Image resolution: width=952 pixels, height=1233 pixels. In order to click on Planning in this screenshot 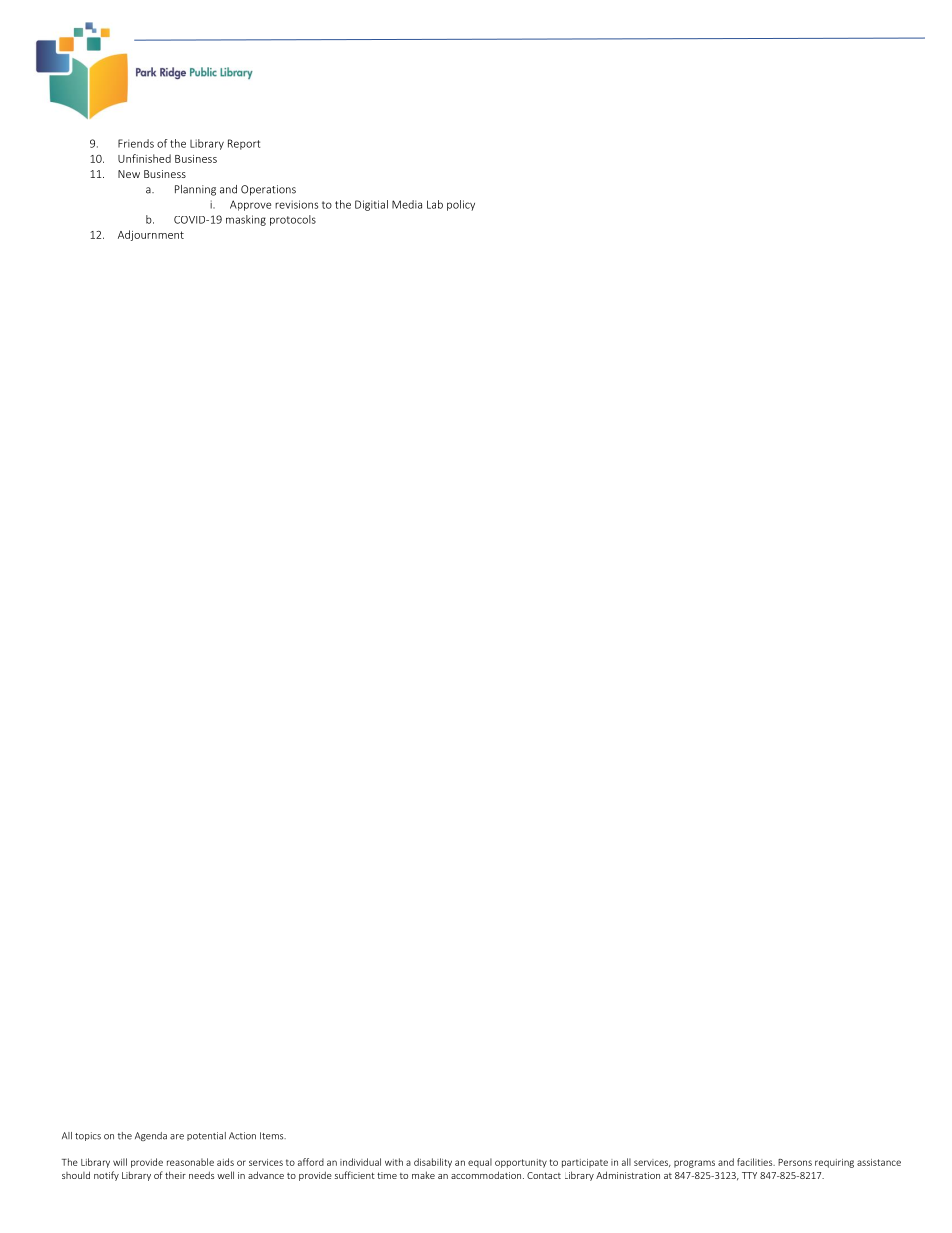, I will do `click(195, 190)`.
